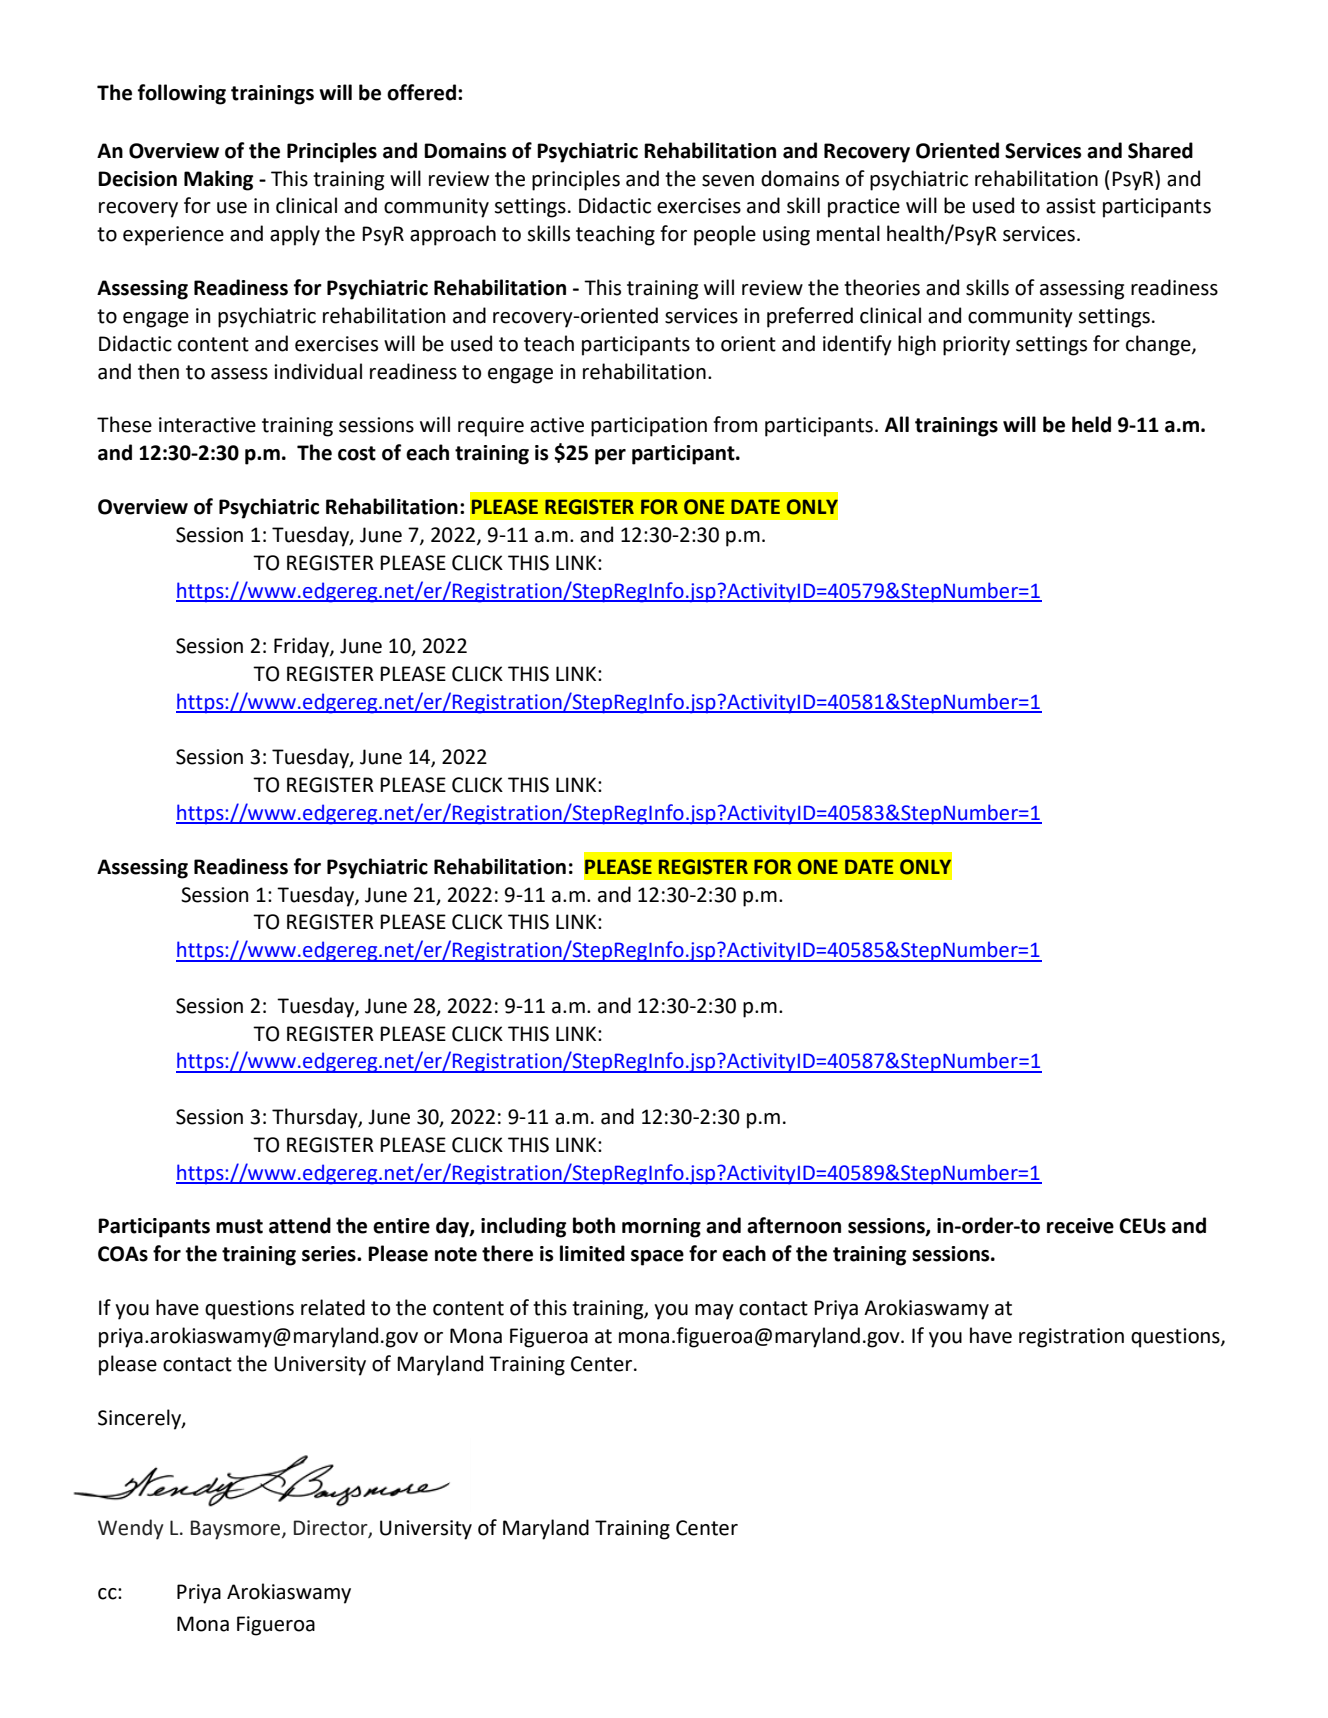  Describe the element at coordinates (649, 427) in the page. I see `participation` at that location.
